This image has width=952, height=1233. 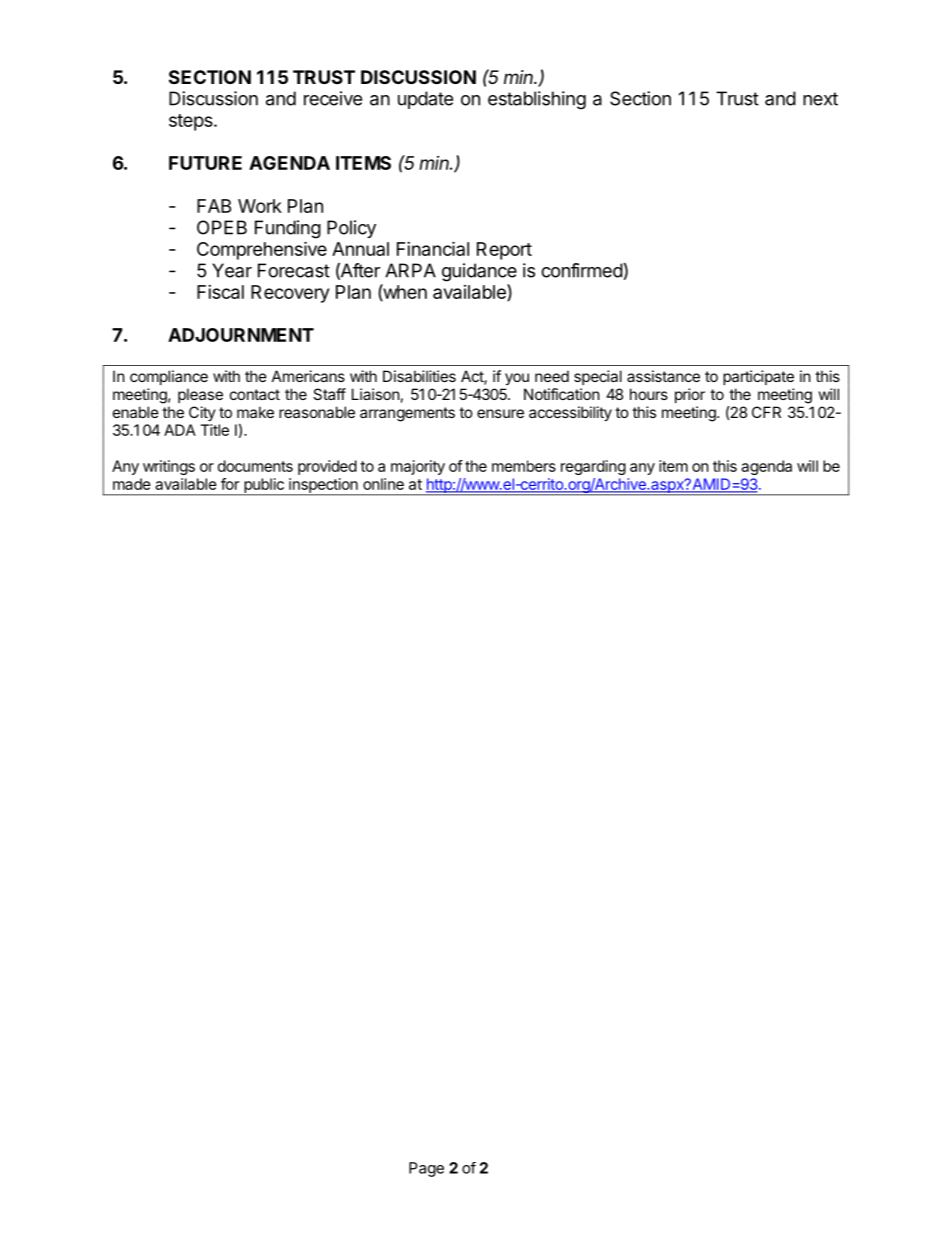 What do you see at coordinates (264, 486) in the image?
I see `public` at bounding box center [264, 486].
